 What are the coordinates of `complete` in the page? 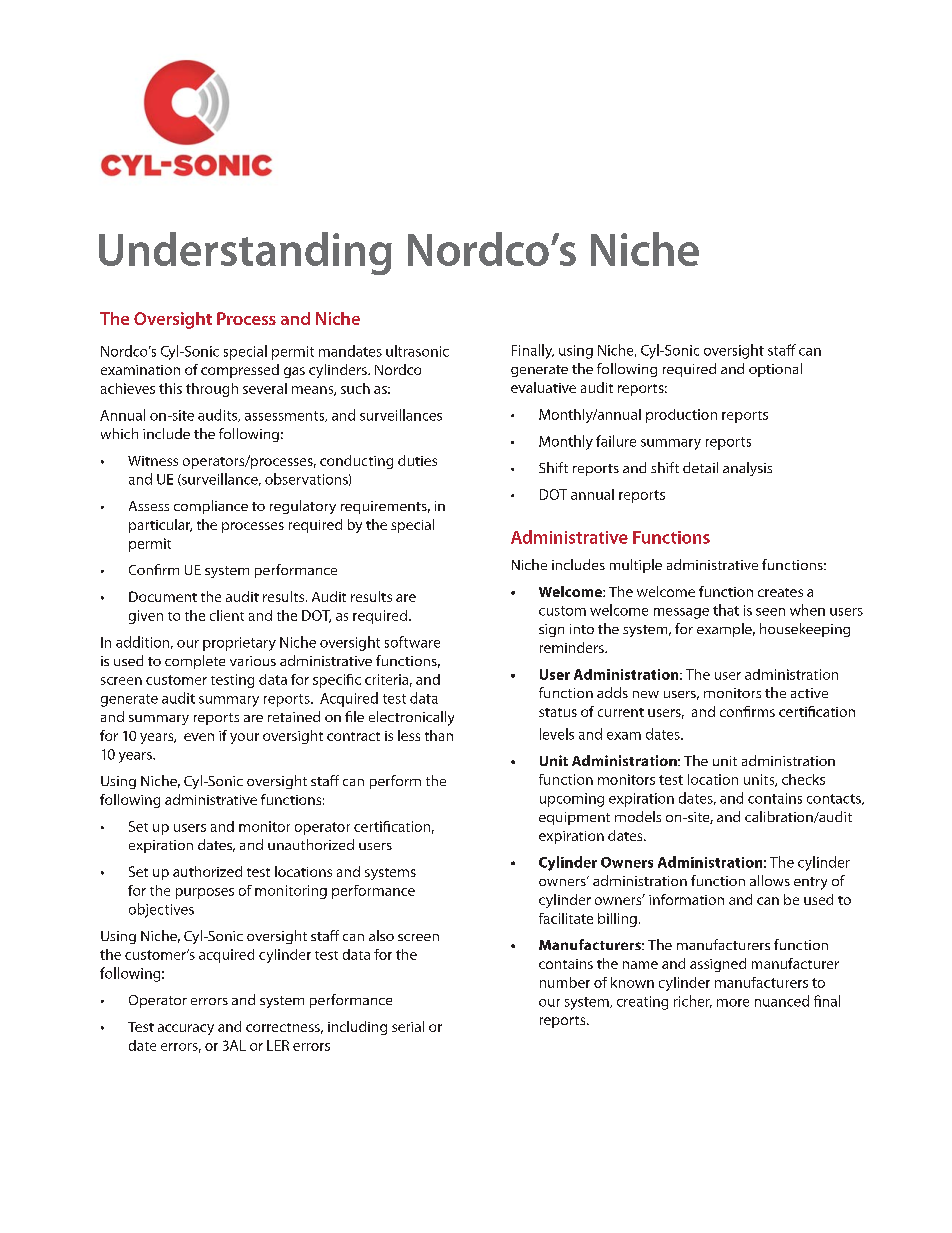 It's located at (195, 662).
